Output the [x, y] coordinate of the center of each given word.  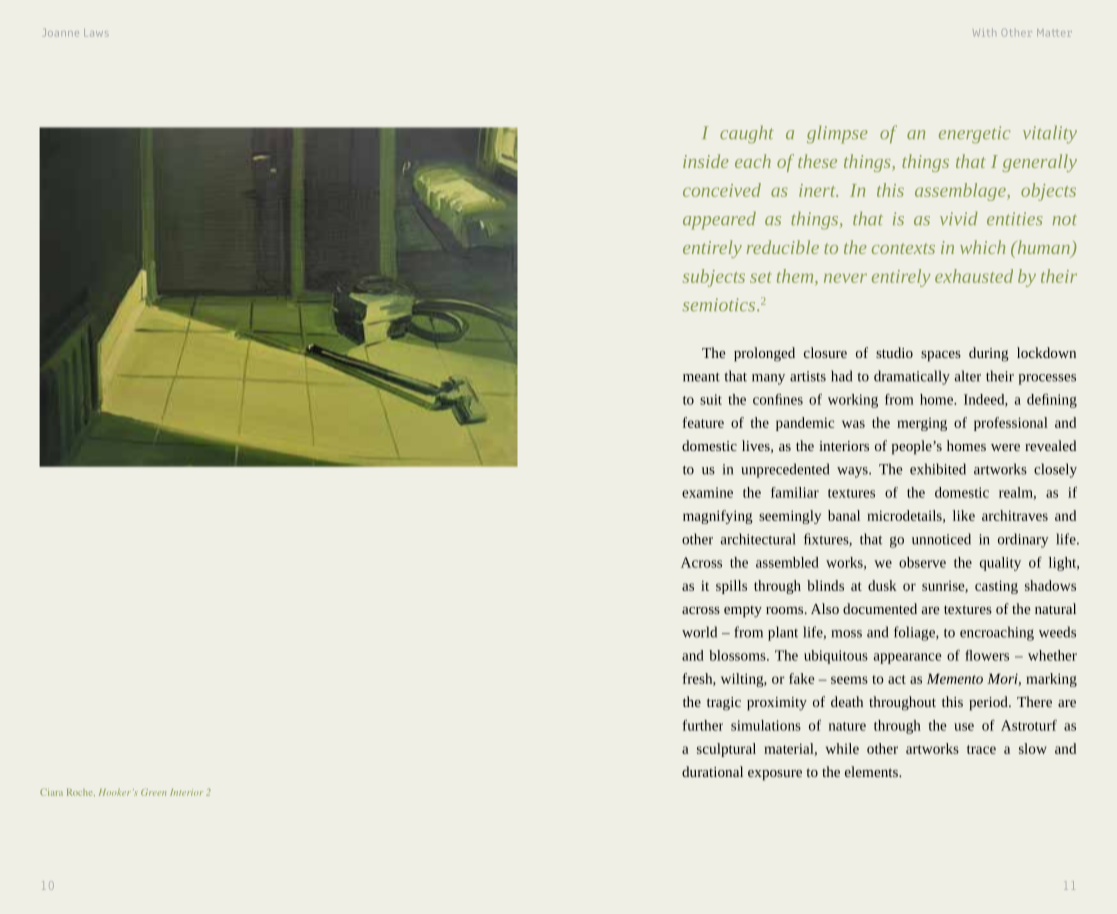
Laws [96, 33]
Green [153, 792]
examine [707, 492]
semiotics [720, 304]
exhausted [974, 276]
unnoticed [941, 539]
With [984, 32]
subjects [714, 278]
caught [747, 134]
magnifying [718, 517]
